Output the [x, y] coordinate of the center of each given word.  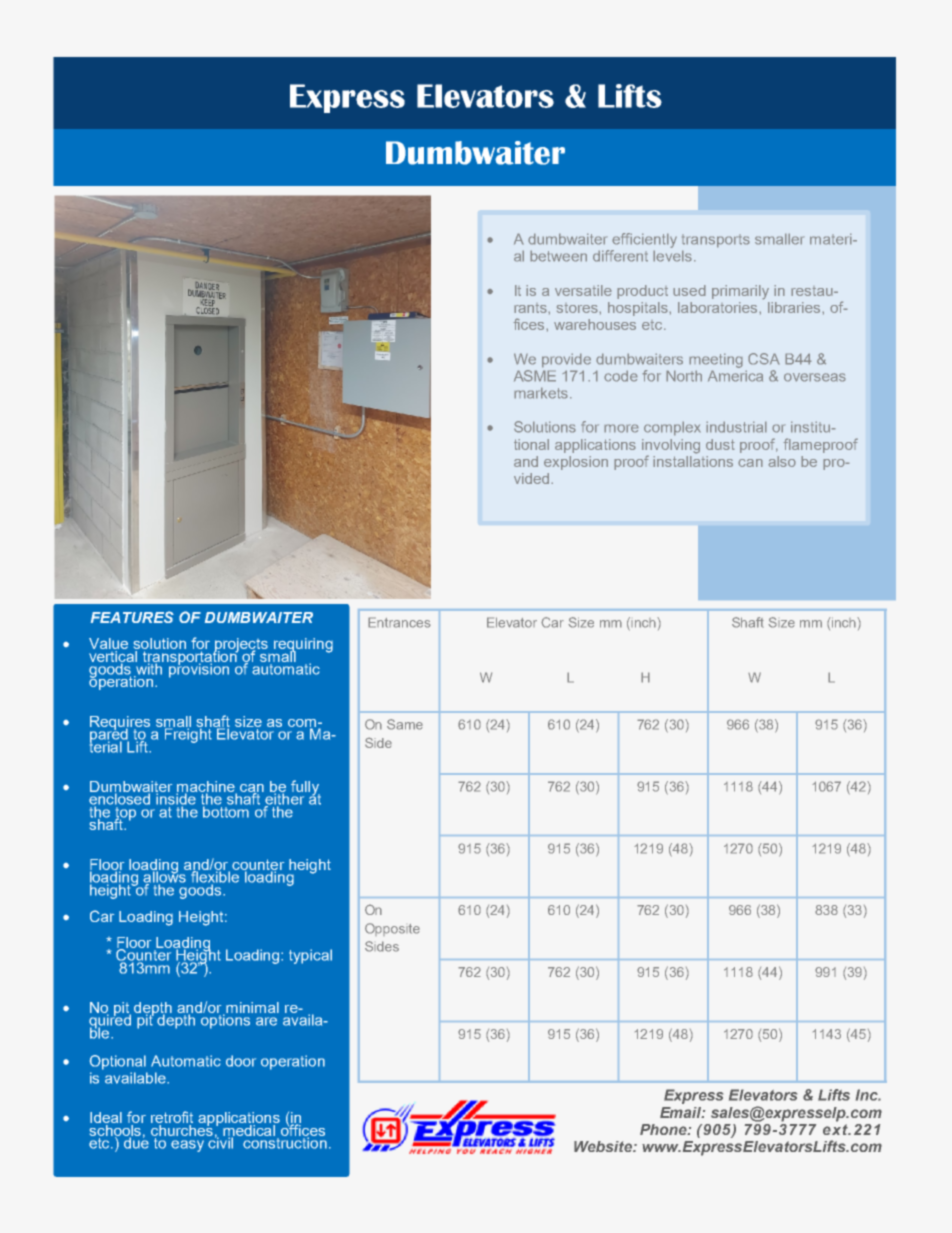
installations [693, 460]
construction [284, 1142]
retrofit [172, 1118]
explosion [576, 463]
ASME [535, 374]
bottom [227, 811]
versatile [583, 290]
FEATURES [132, 617]
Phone [664, 1129]
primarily [740, 292]
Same [405, 724]
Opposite [392, 929]
